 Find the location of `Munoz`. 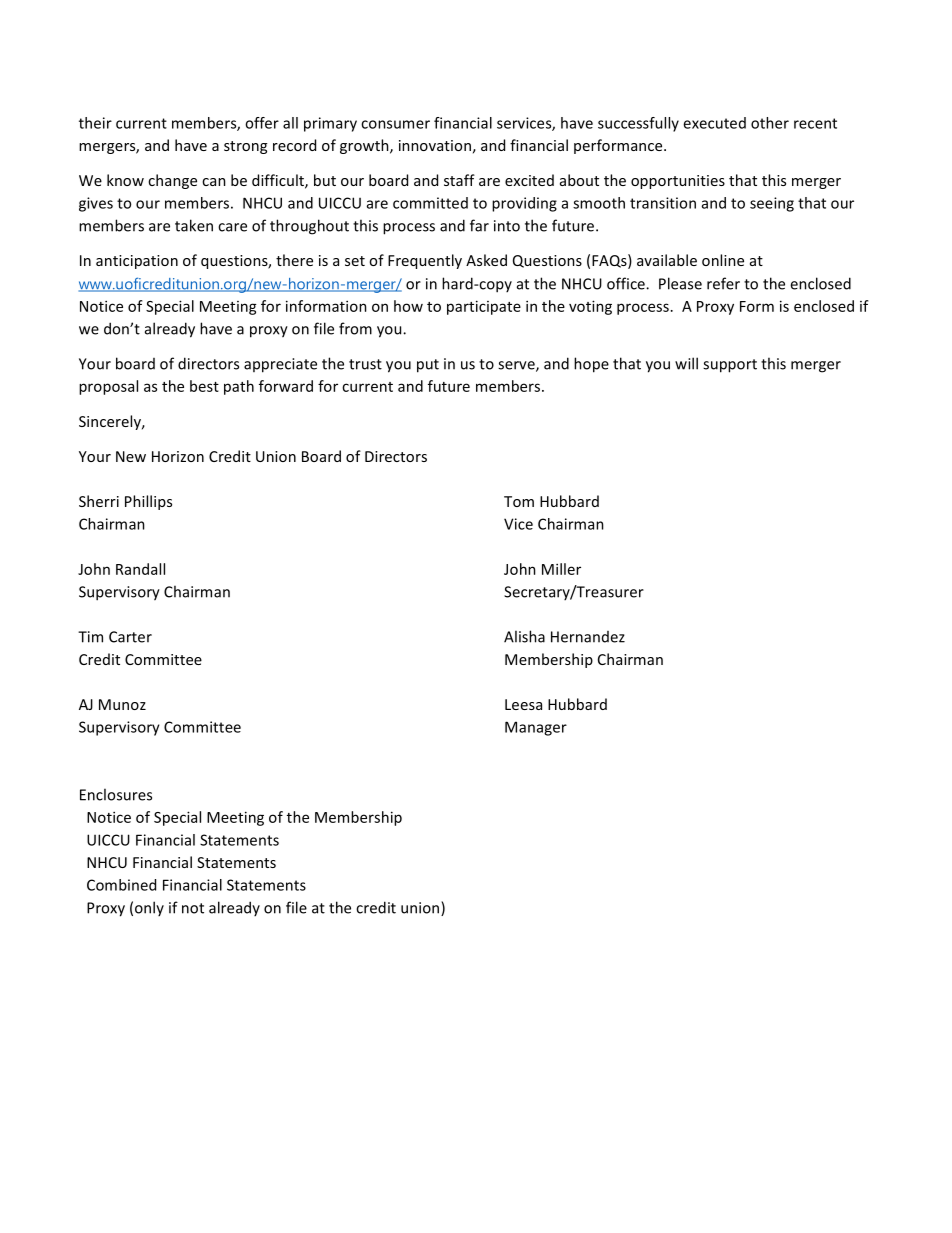

Munoz is located at coordinates (122, 704).
